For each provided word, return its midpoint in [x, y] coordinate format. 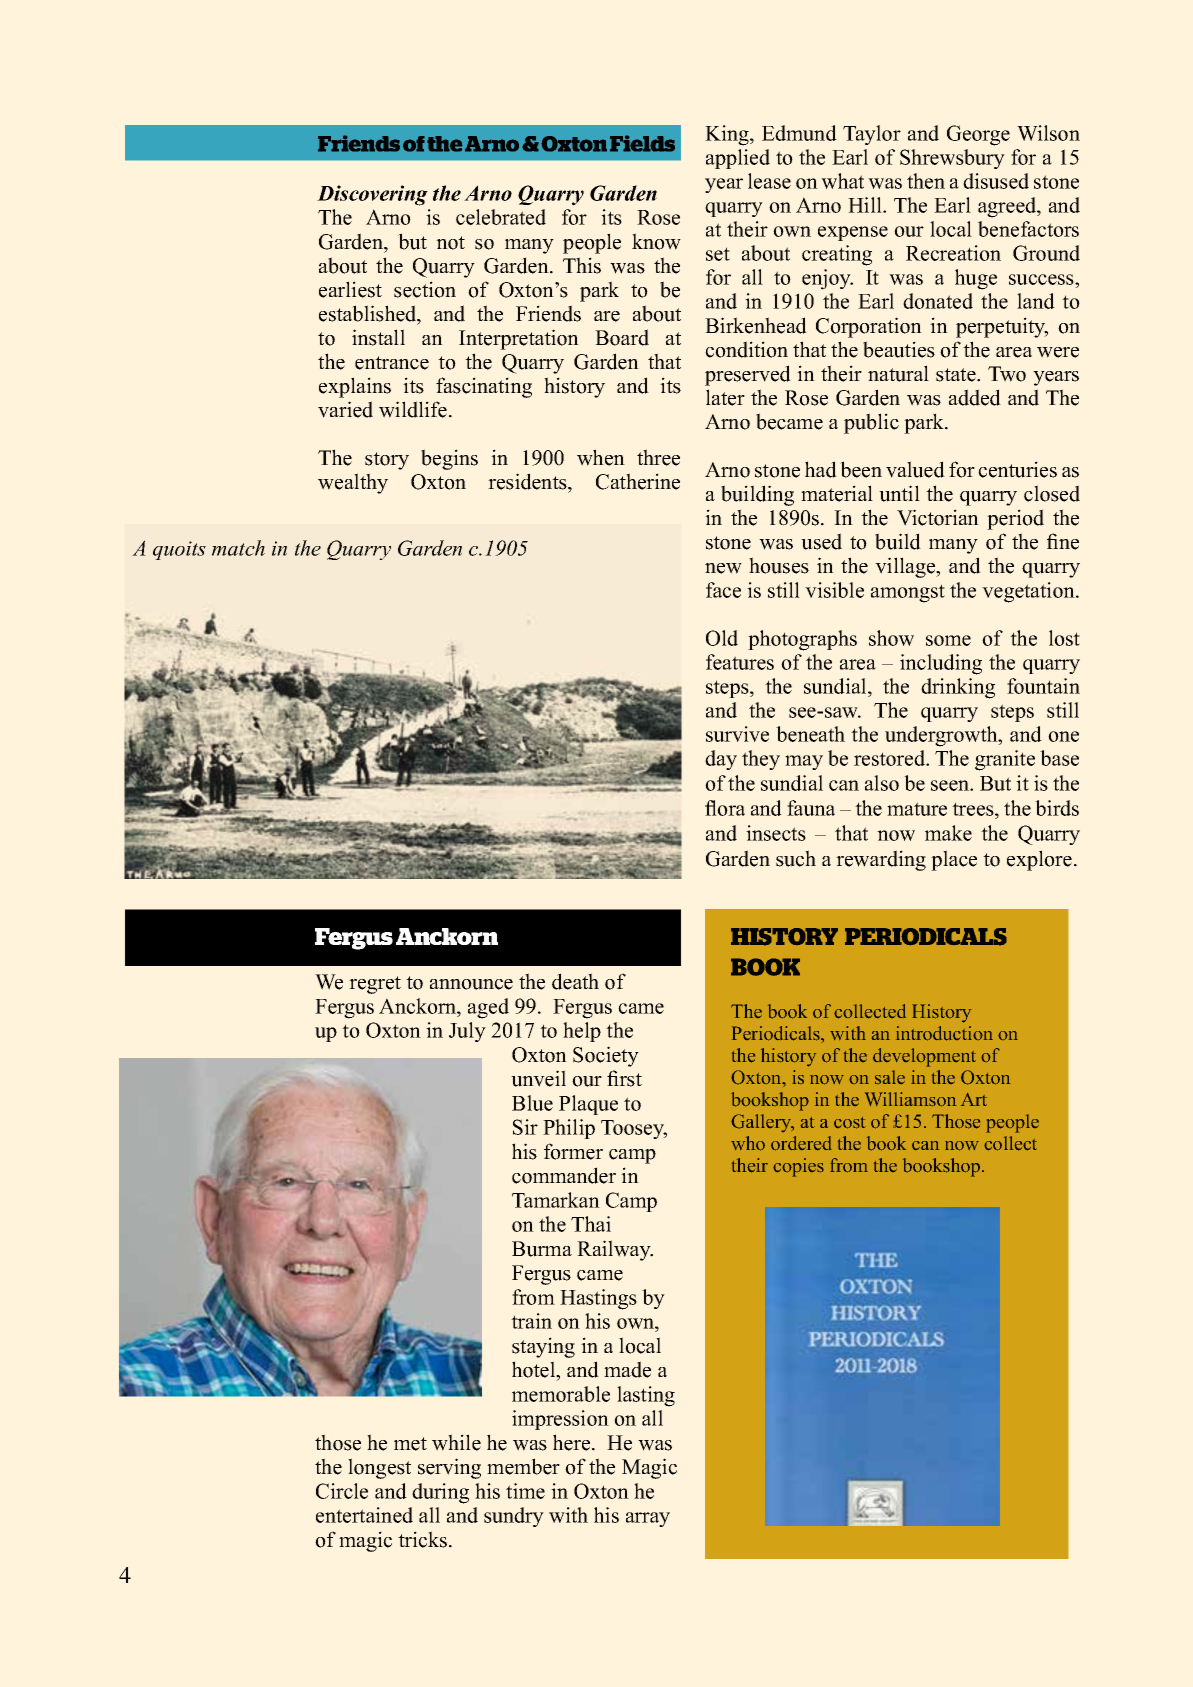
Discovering [372, 195]
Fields [642, 143]
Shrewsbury [952, 159]
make [948, 833]
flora [725, 808]
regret [375, 985]
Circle [342, 1491]
